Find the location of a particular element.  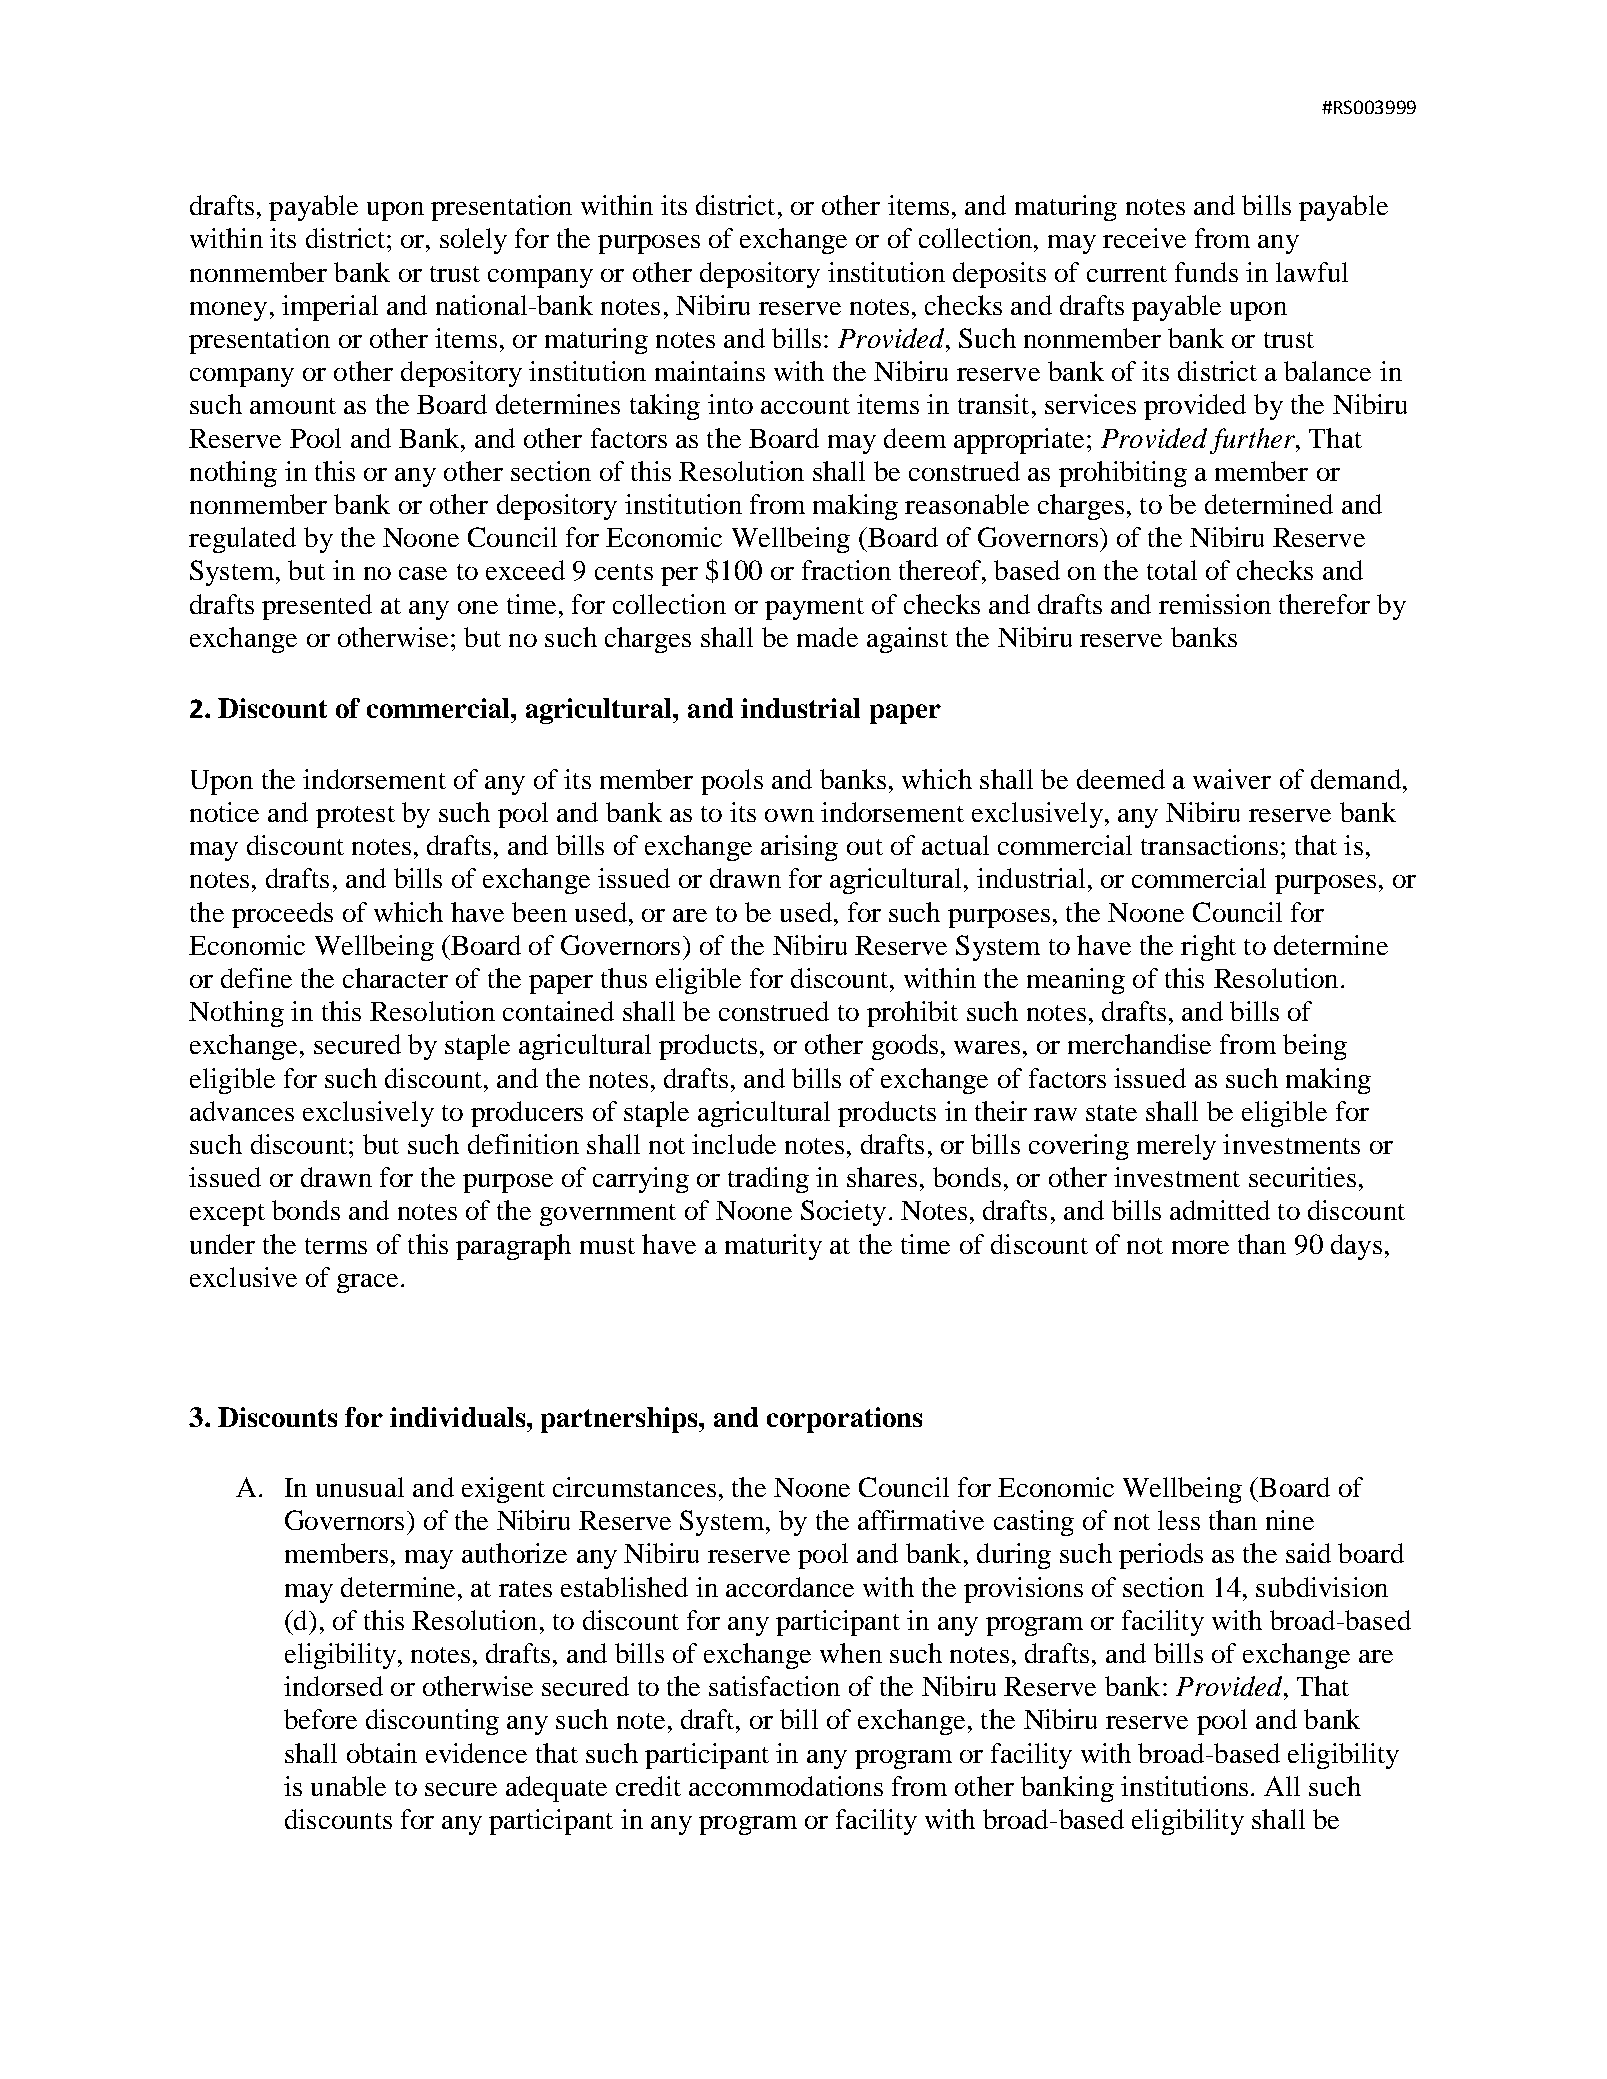

transactions is located at coordinates (1209, 845).
